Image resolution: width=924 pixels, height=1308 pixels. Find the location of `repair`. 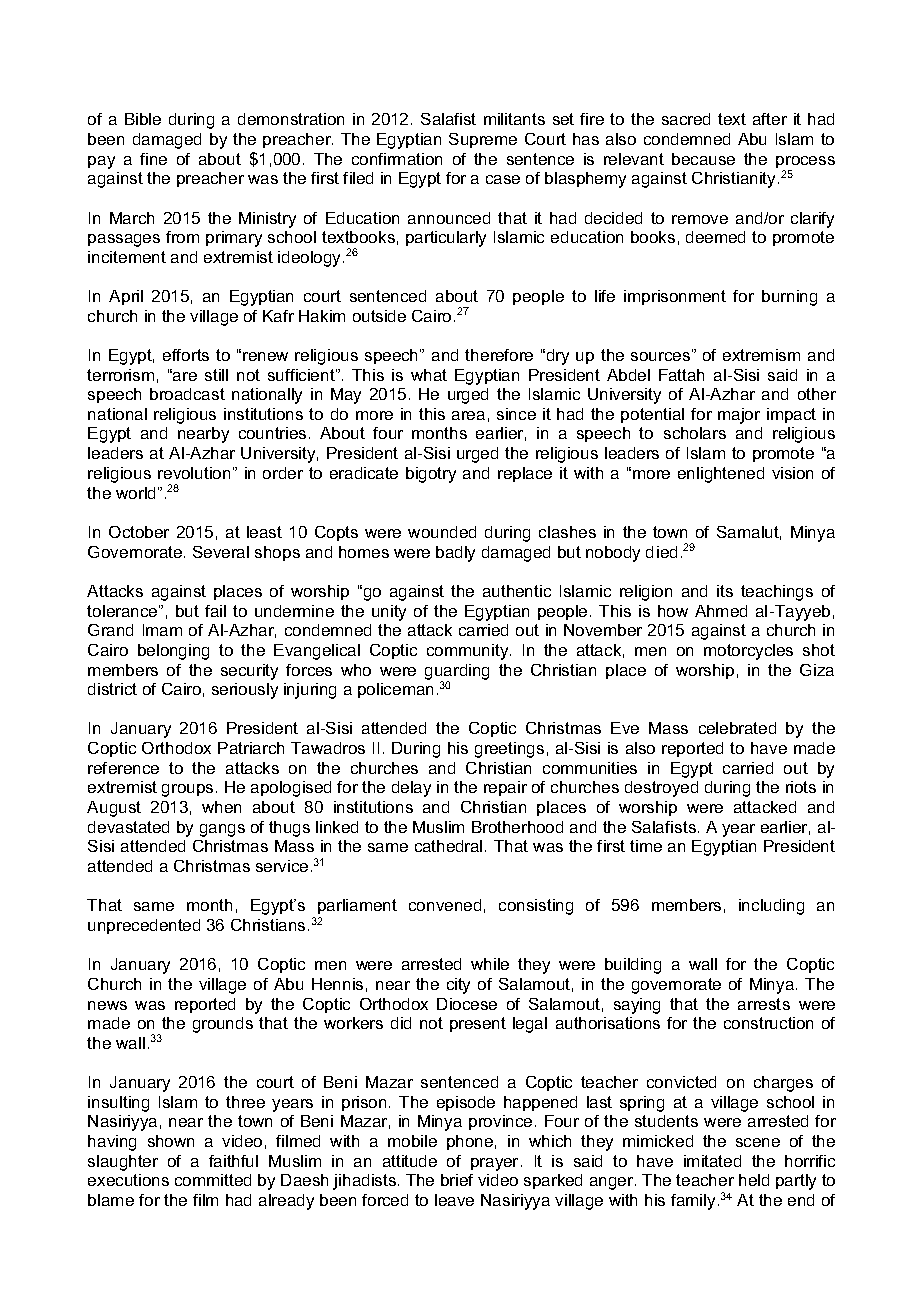

repair is located at coordinates (505, 788).
